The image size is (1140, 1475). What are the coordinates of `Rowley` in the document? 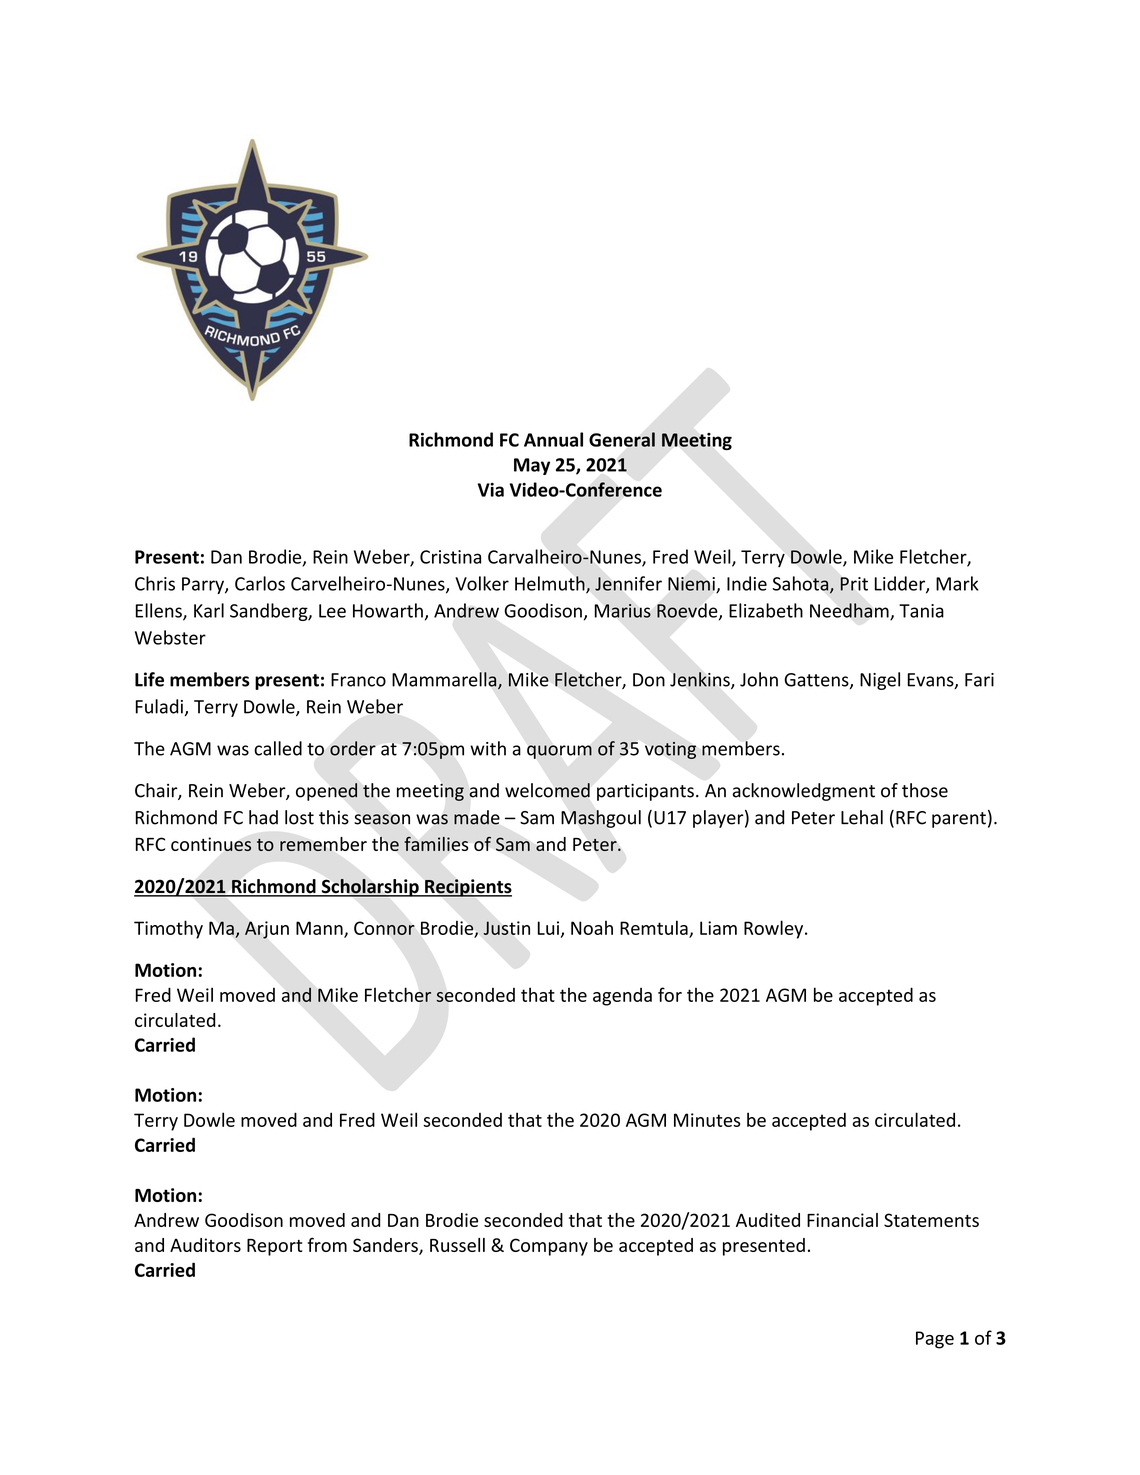 It's located at (775, 929).
